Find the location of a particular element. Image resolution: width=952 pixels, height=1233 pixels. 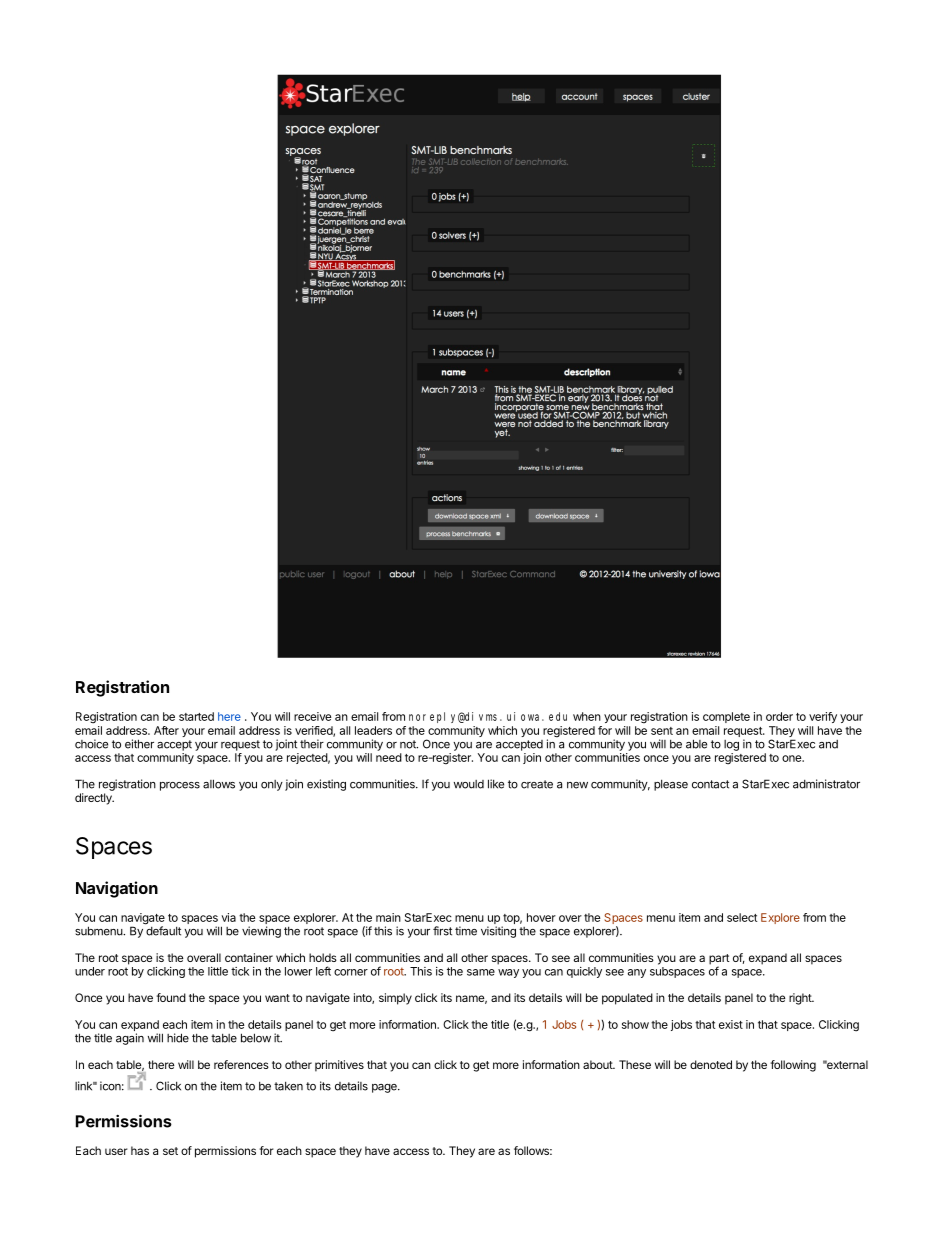

set is located at coordinates (170, 1151).
